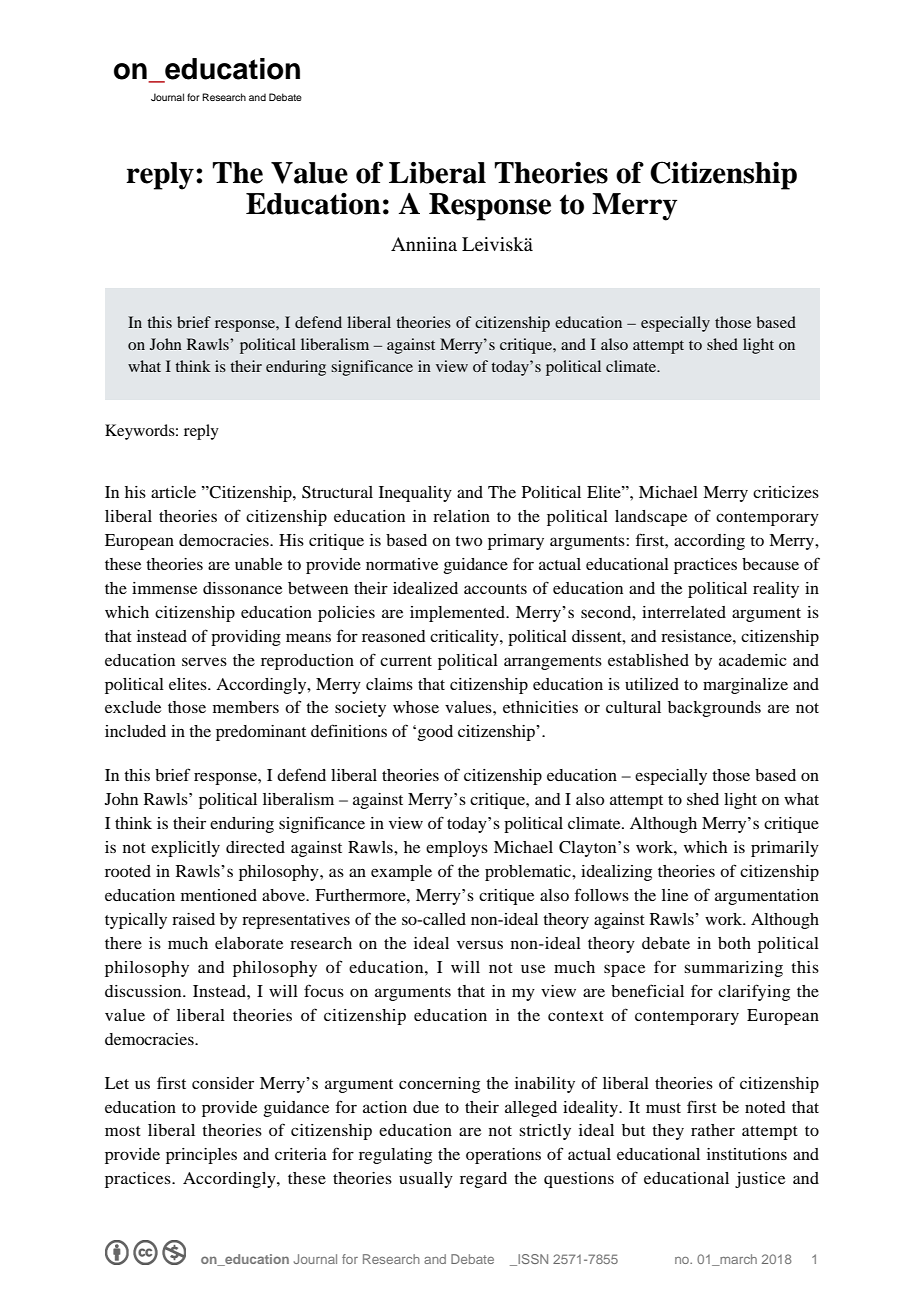 Image resolution: width=924 pixels, height=1308 pixels. I want to click on discussion, so click(144, 991).
